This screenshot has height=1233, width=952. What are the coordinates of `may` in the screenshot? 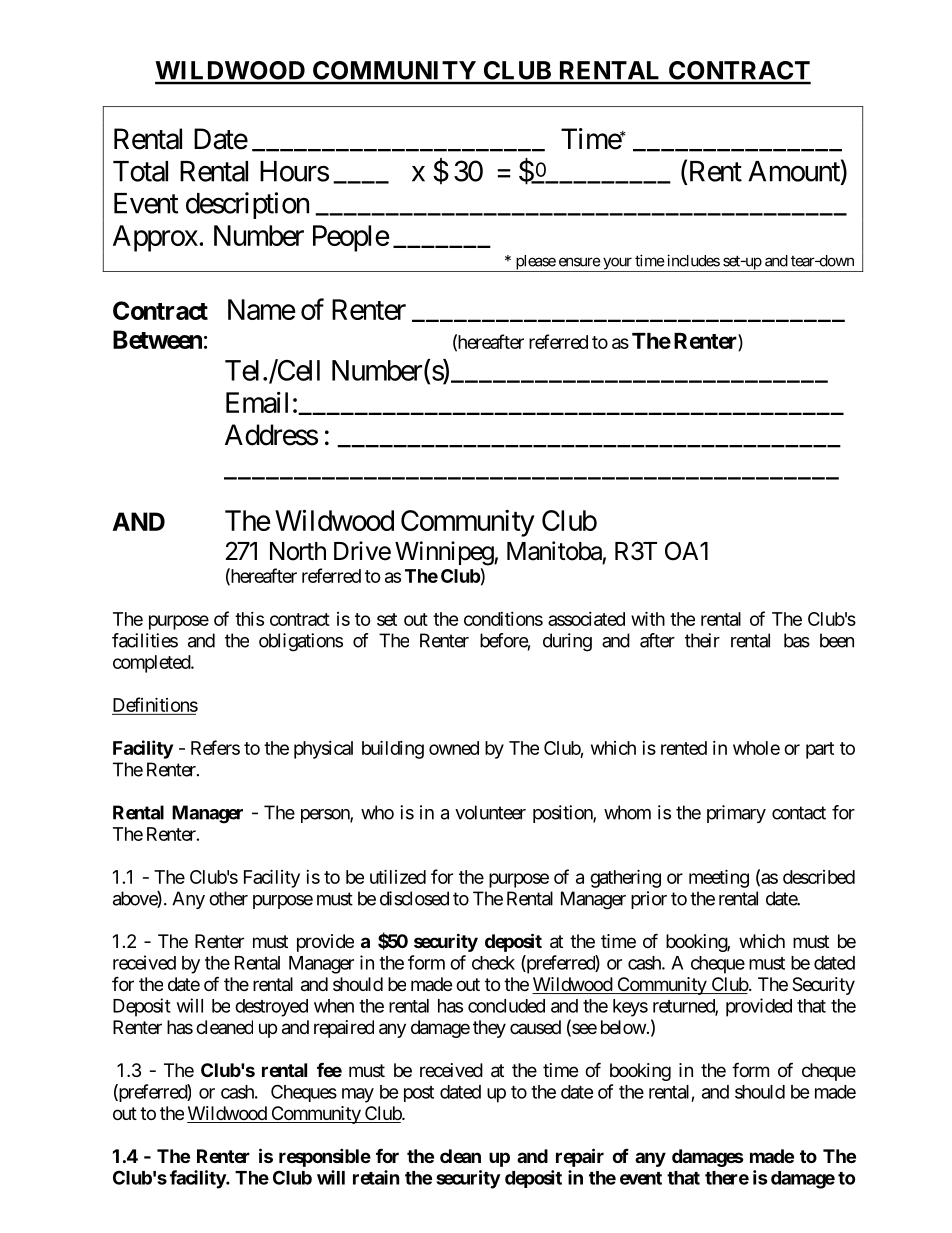 It's located at (358, 1095).
